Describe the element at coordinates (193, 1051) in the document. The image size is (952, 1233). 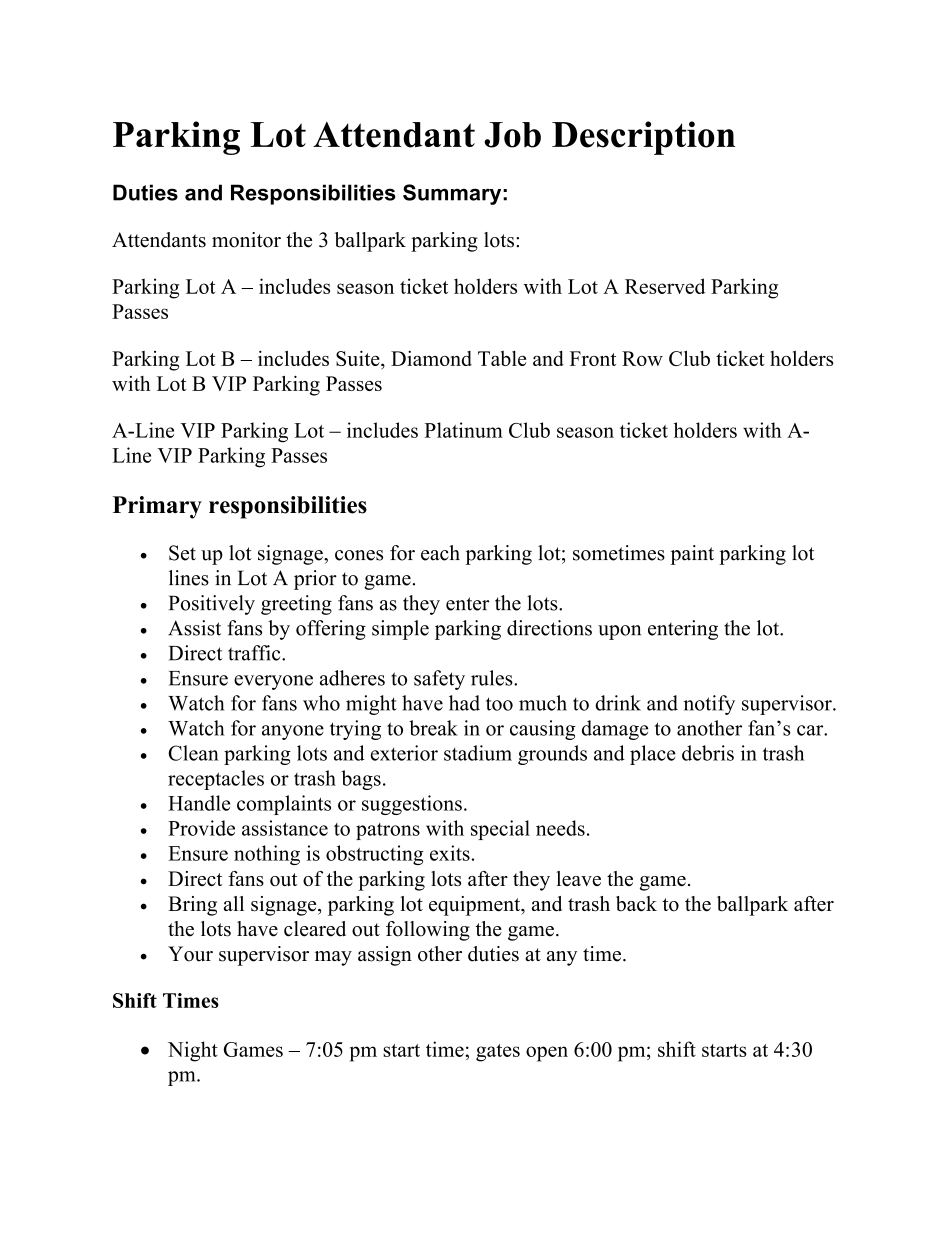
I see `Night` at that location.
